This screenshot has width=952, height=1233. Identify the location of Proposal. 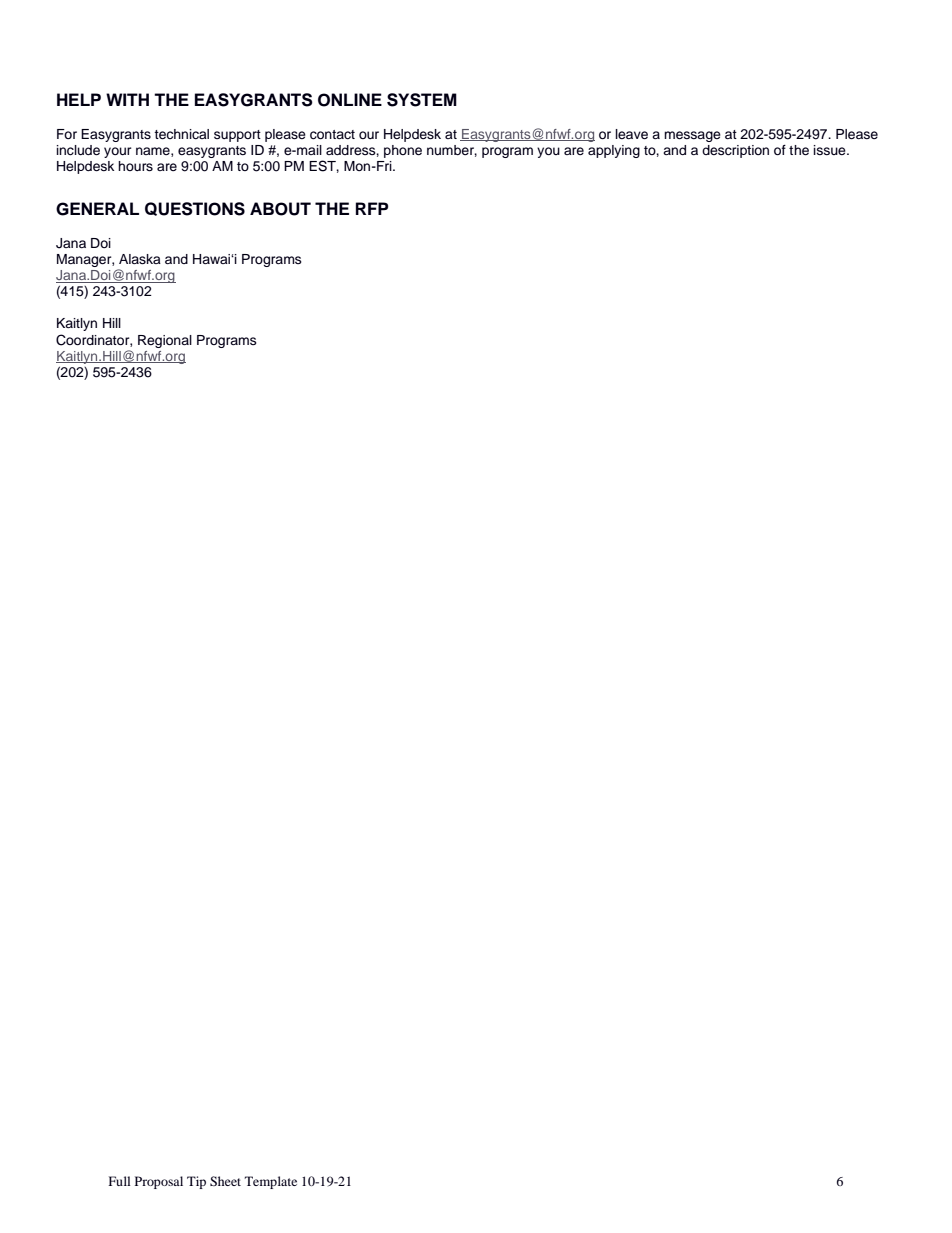
(159, 1182).
